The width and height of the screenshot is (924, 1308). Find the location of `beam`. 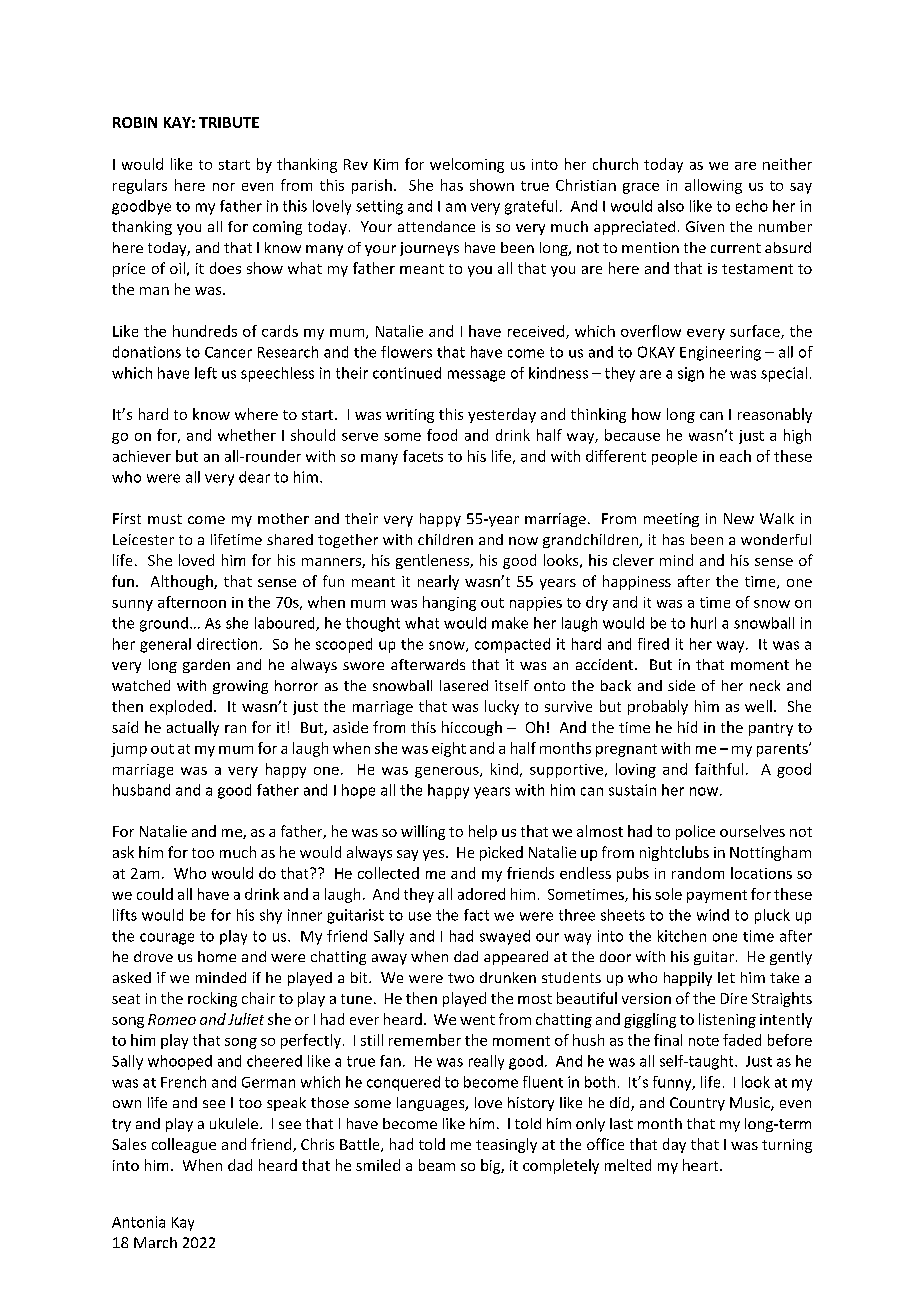

beam is located at coordinates (437, 1165).
